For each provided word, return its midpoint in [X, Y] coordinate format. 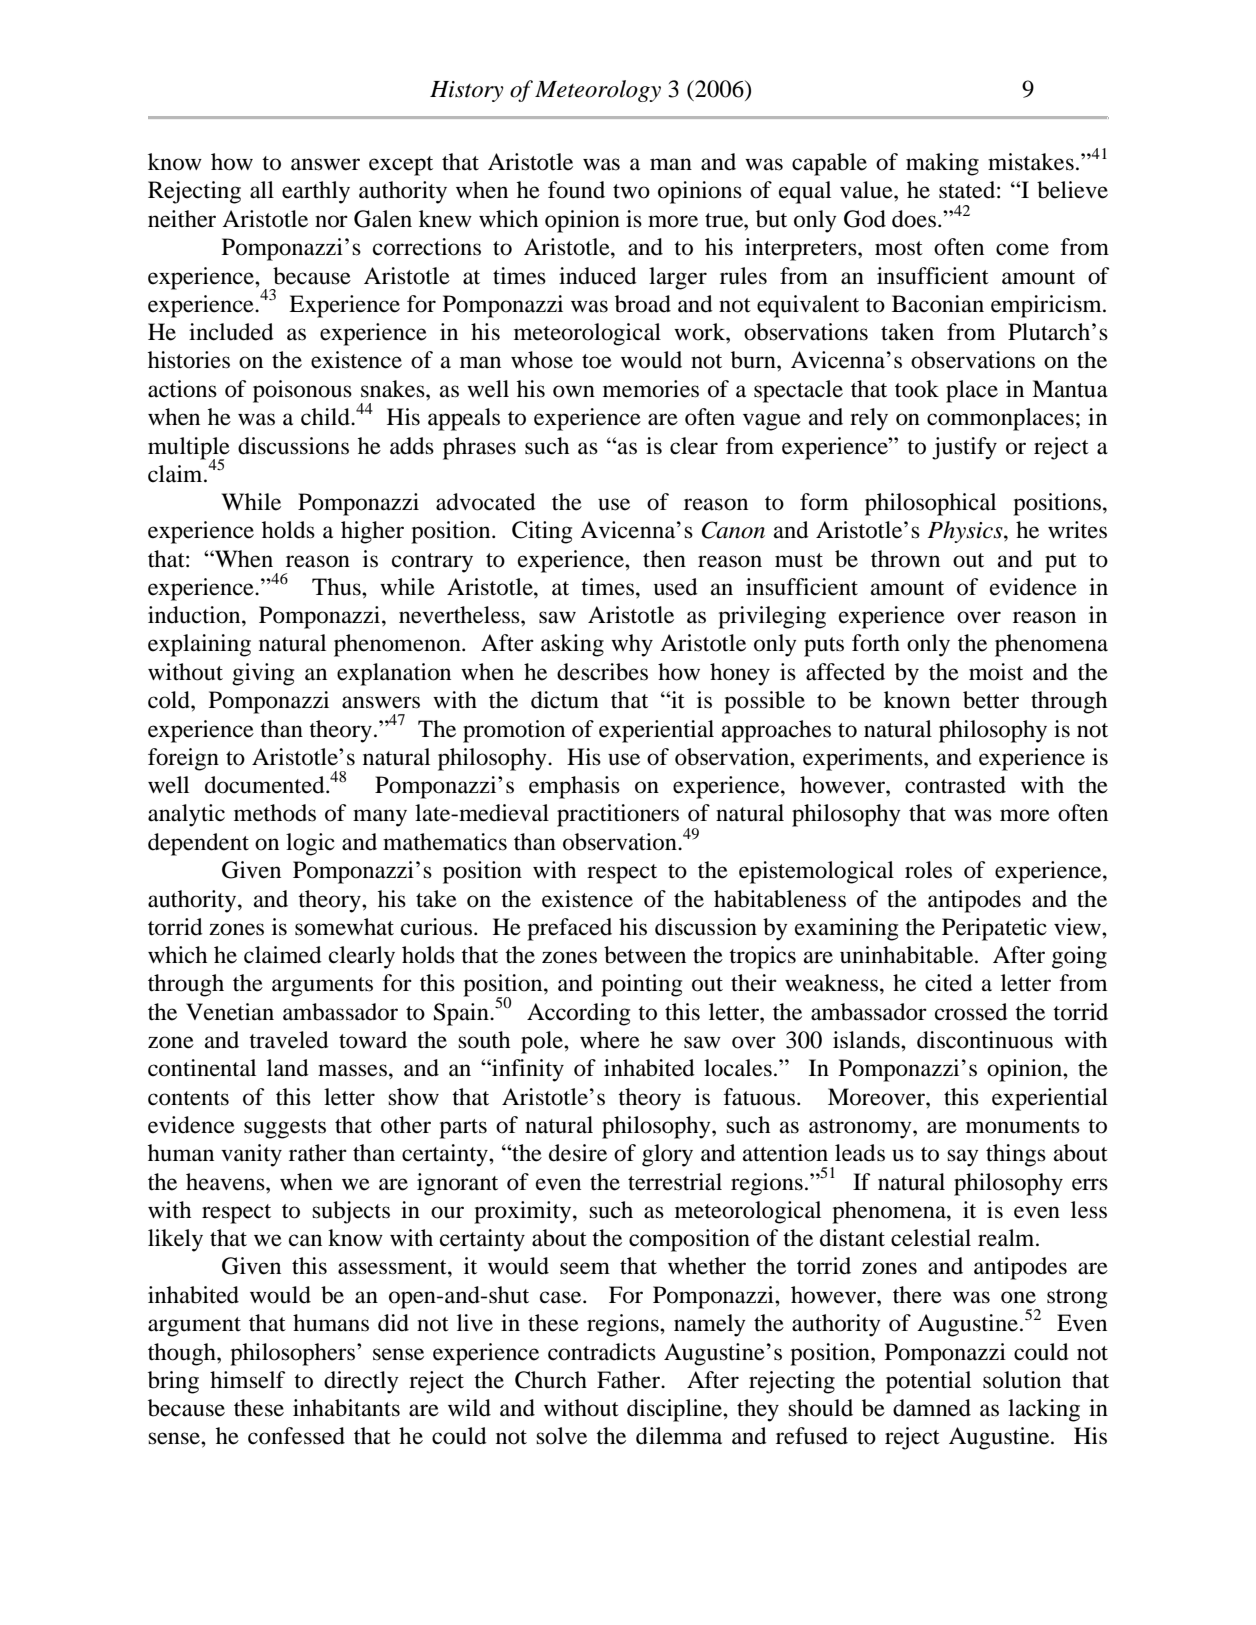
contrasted [955, 785]
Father [629, 1380]
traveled [289, 1040]
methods [275, 813]
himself [247, 1380]
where [610, 1040]
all [262, 190]
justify [964, 448]
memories [651, 389]
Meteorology [598, 91]
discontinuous [985, 1040]
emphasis [574, 787]
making [942, 164]
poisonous [302, 391]
